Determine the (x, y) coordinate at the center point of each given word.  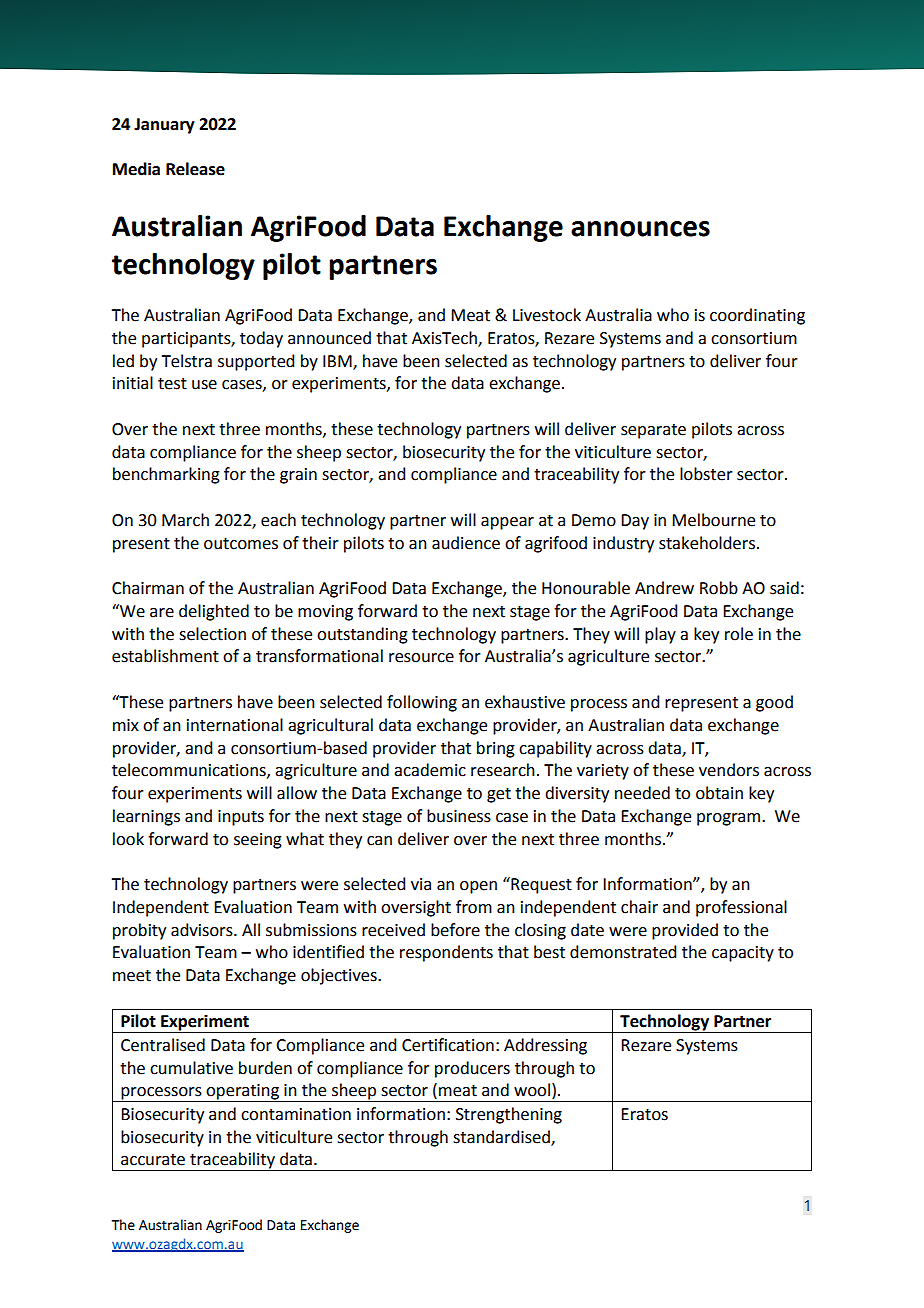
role (739, 634)
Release (195, 169)
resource (421, 658)
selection (212, 634)
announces (640, 229)
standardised (502, 1137)
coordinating (757, 316)
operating (242, 1093)
